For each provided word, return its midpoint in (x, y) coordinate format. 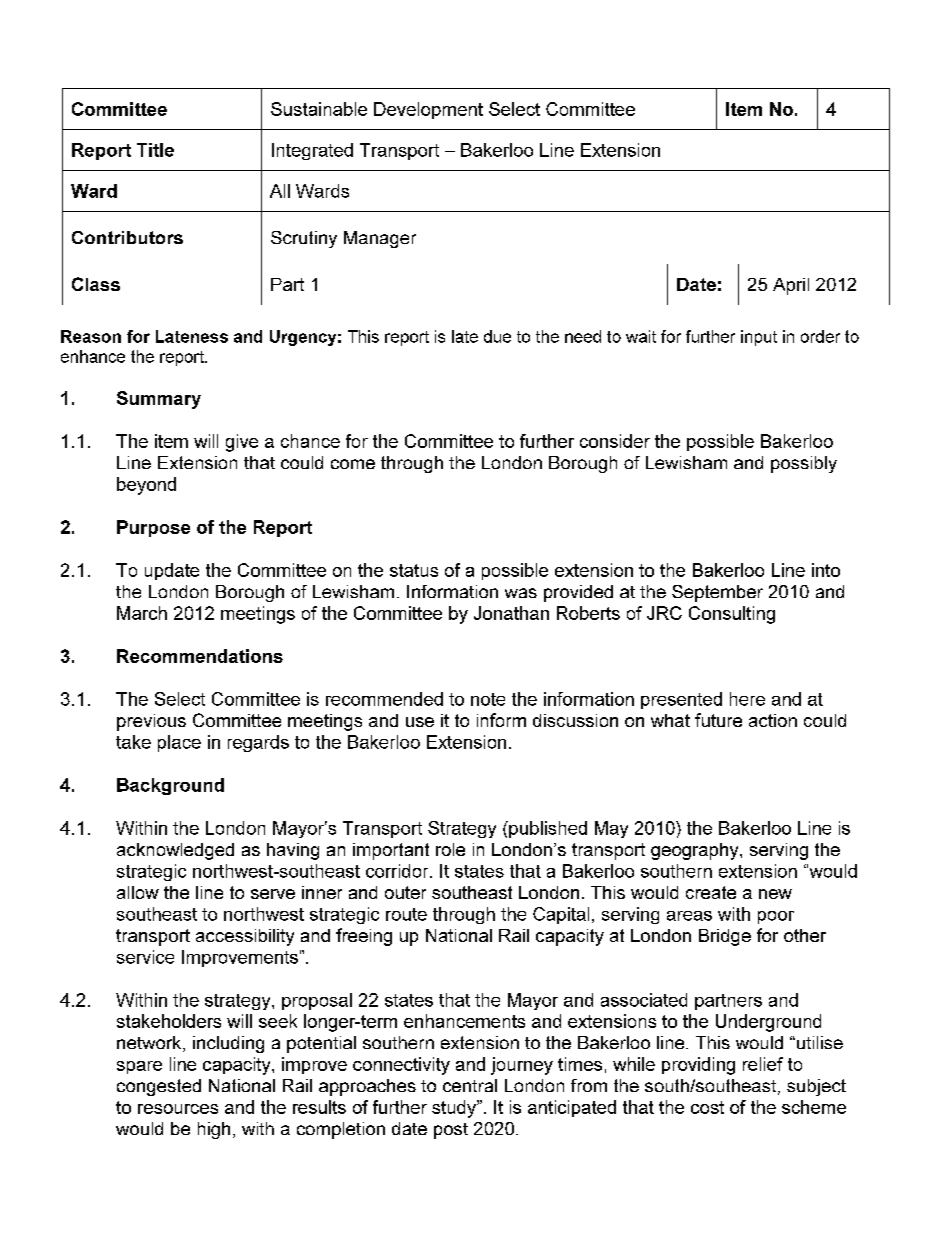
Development (428, 110)
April (791, 286)
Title (155, 150)
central (470, 1085)
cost (707, 1107)
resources (178, 1109)
